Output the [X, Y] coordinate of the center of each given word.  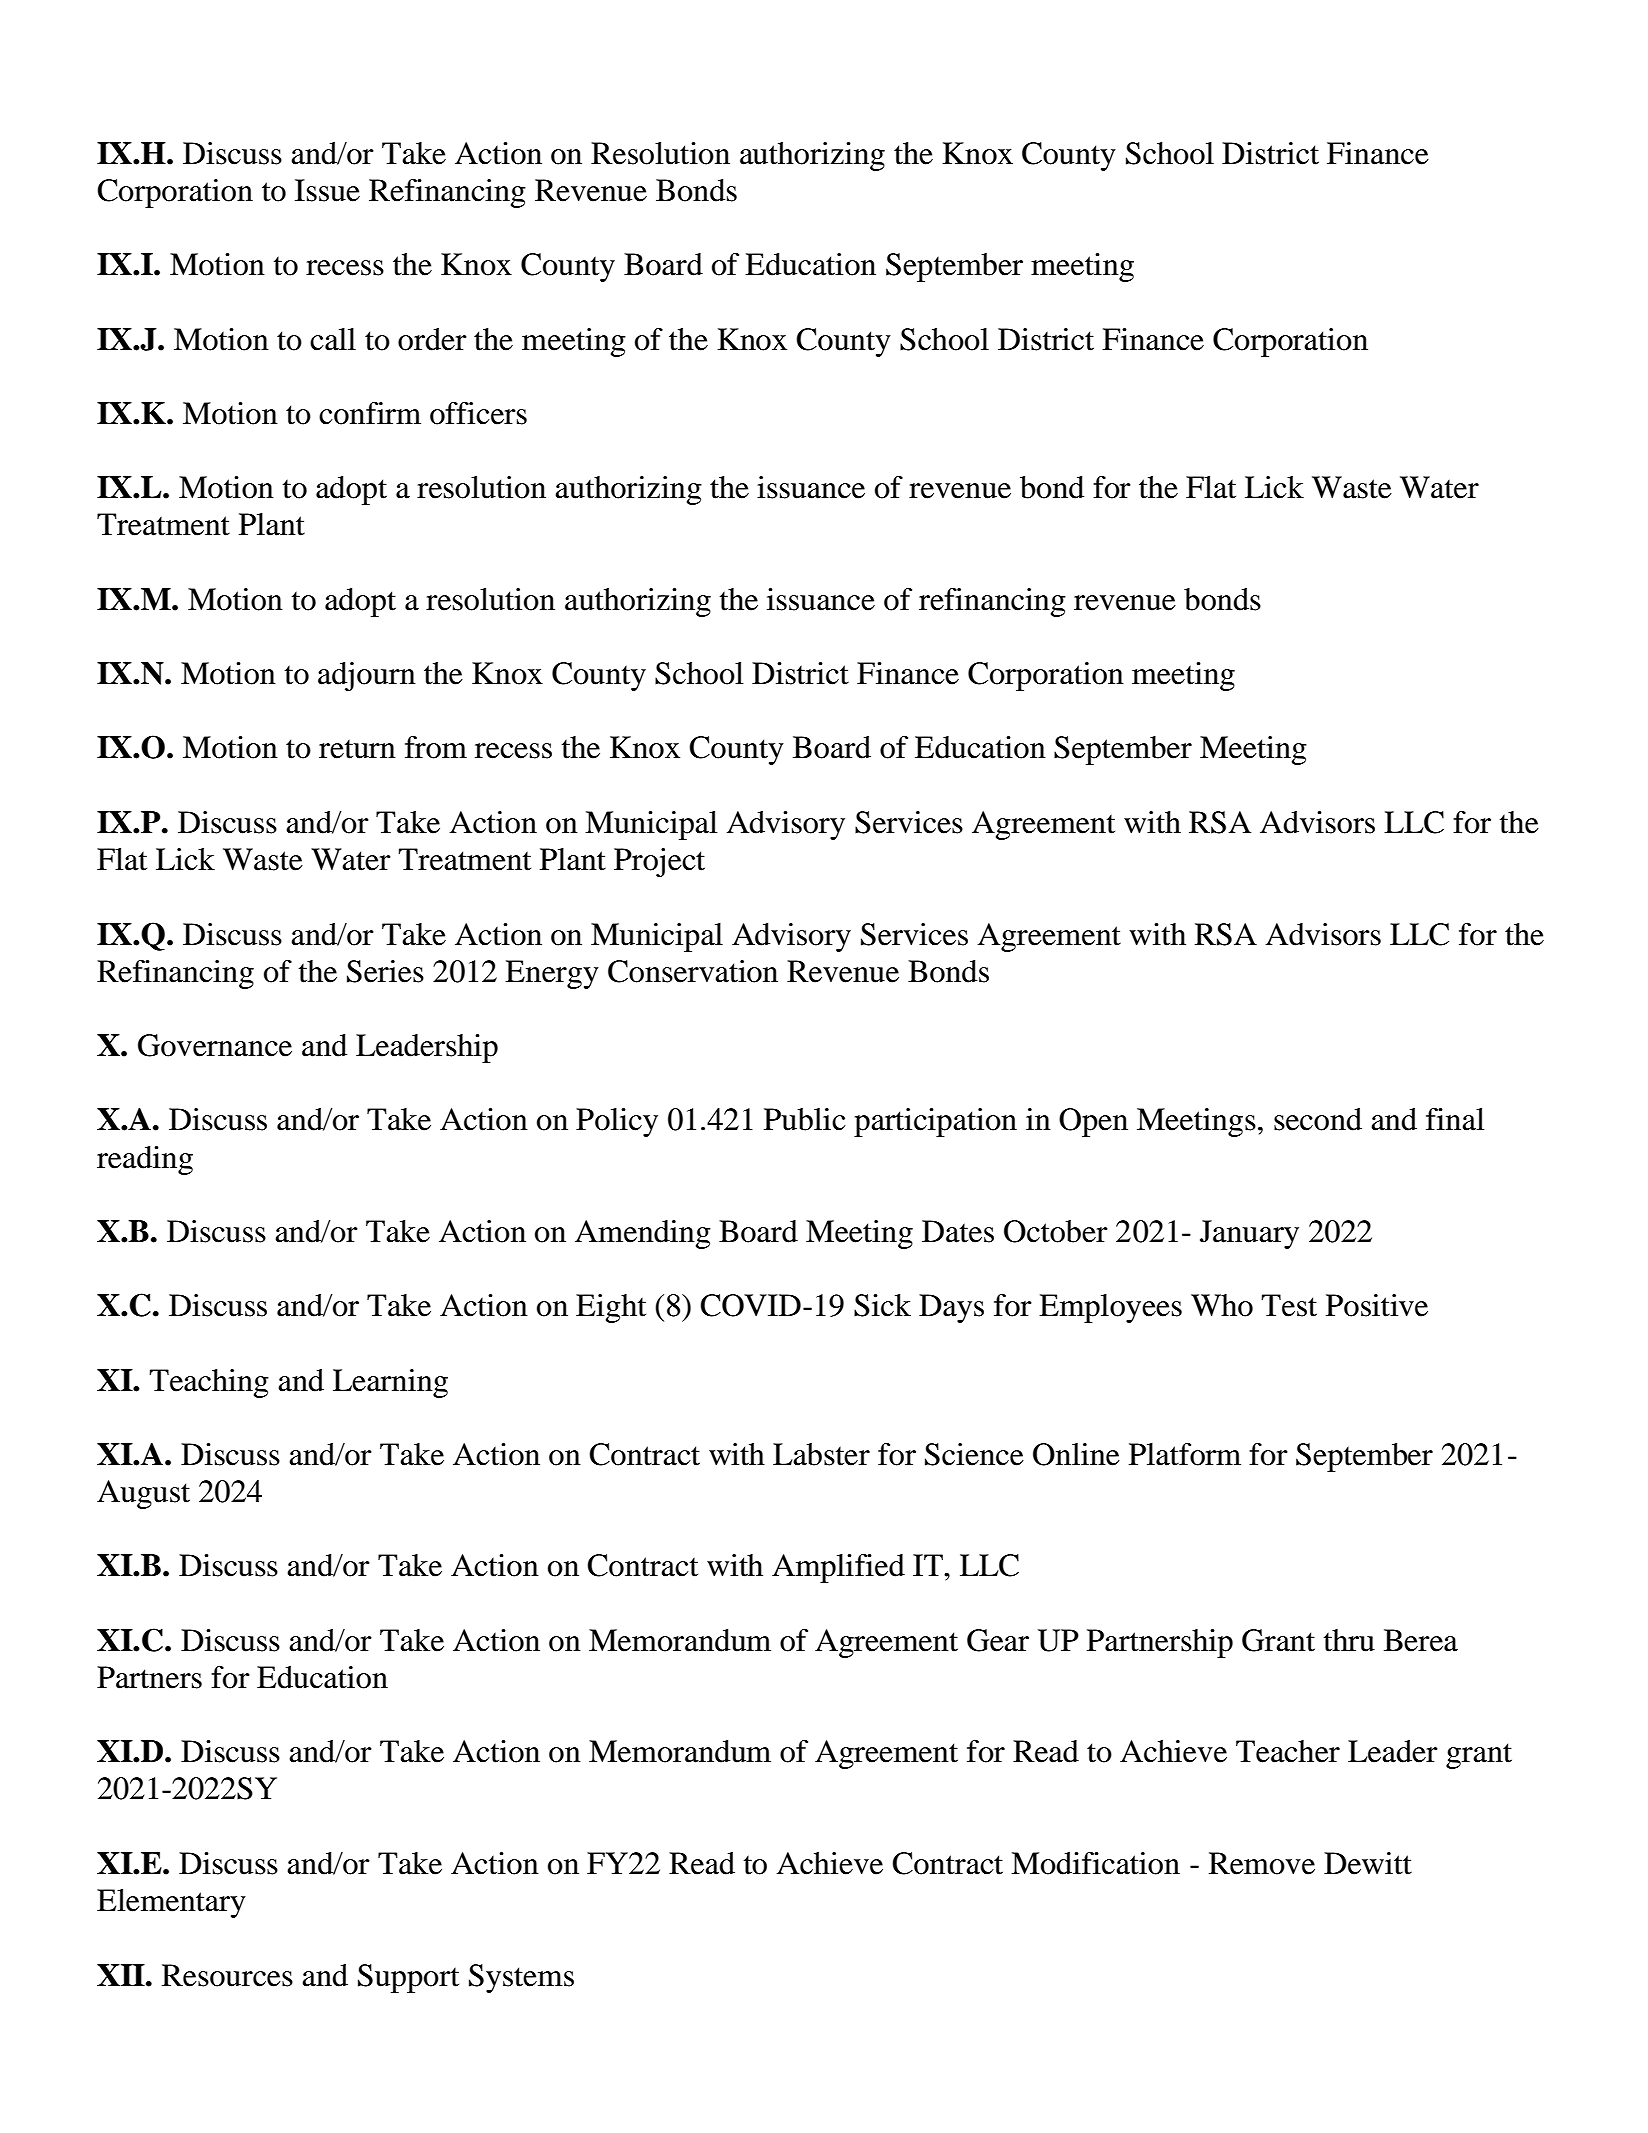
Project [659, 862]
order [432, 339]
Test [1289, 1305]
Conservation [693, 971]
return [357, 749]
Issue [327, 190]
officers [478, 413]
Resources [227, 1975]
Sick [882, 1305]
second [1318, 1119]
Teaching [209, 1383]
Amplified [838, 1568]
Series [385, 971]
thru [1349, 1640]
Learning [390, 1383]
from [436, 747]
